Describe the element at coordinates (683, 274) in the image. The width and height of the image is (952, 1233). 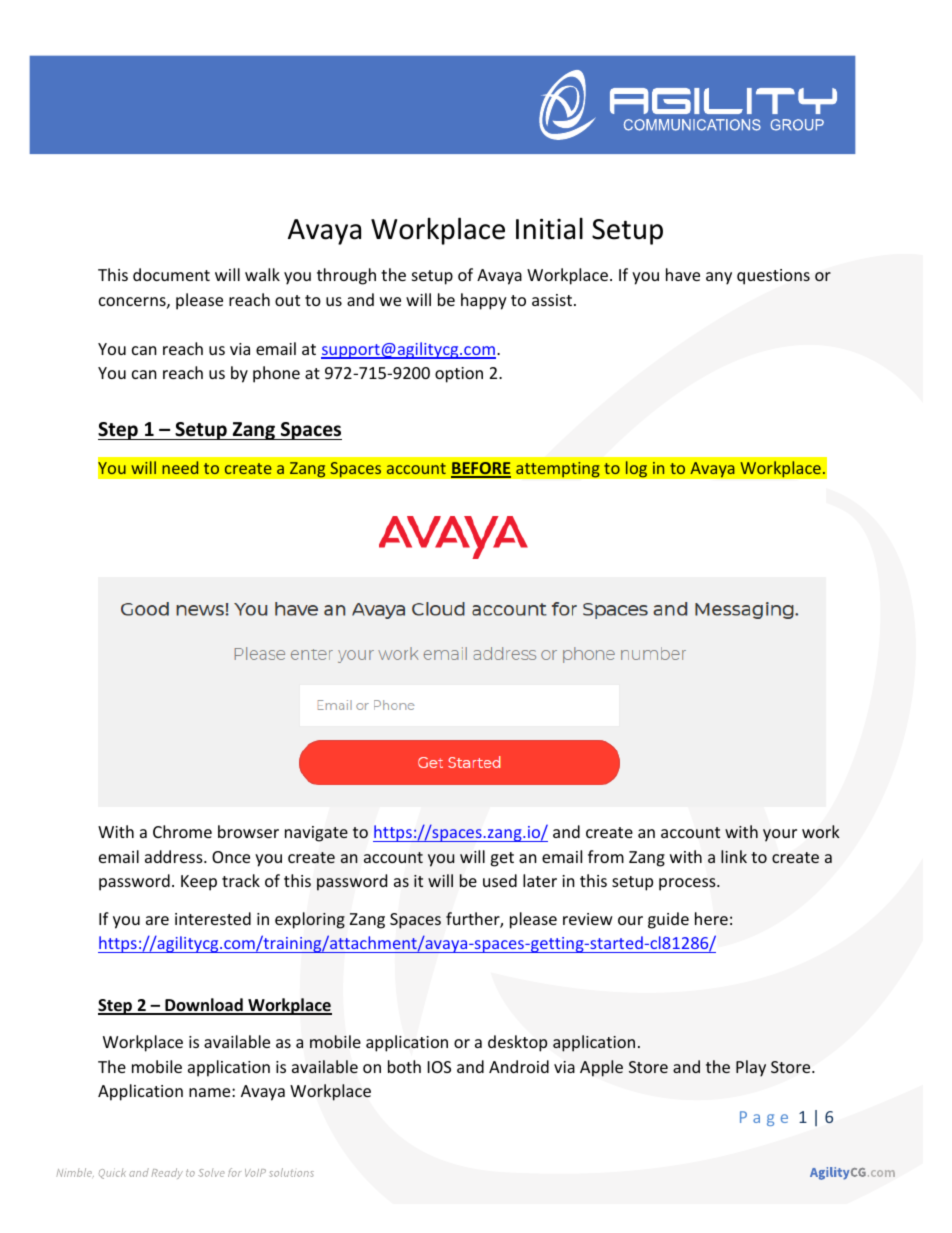
I see `have` at that location.
